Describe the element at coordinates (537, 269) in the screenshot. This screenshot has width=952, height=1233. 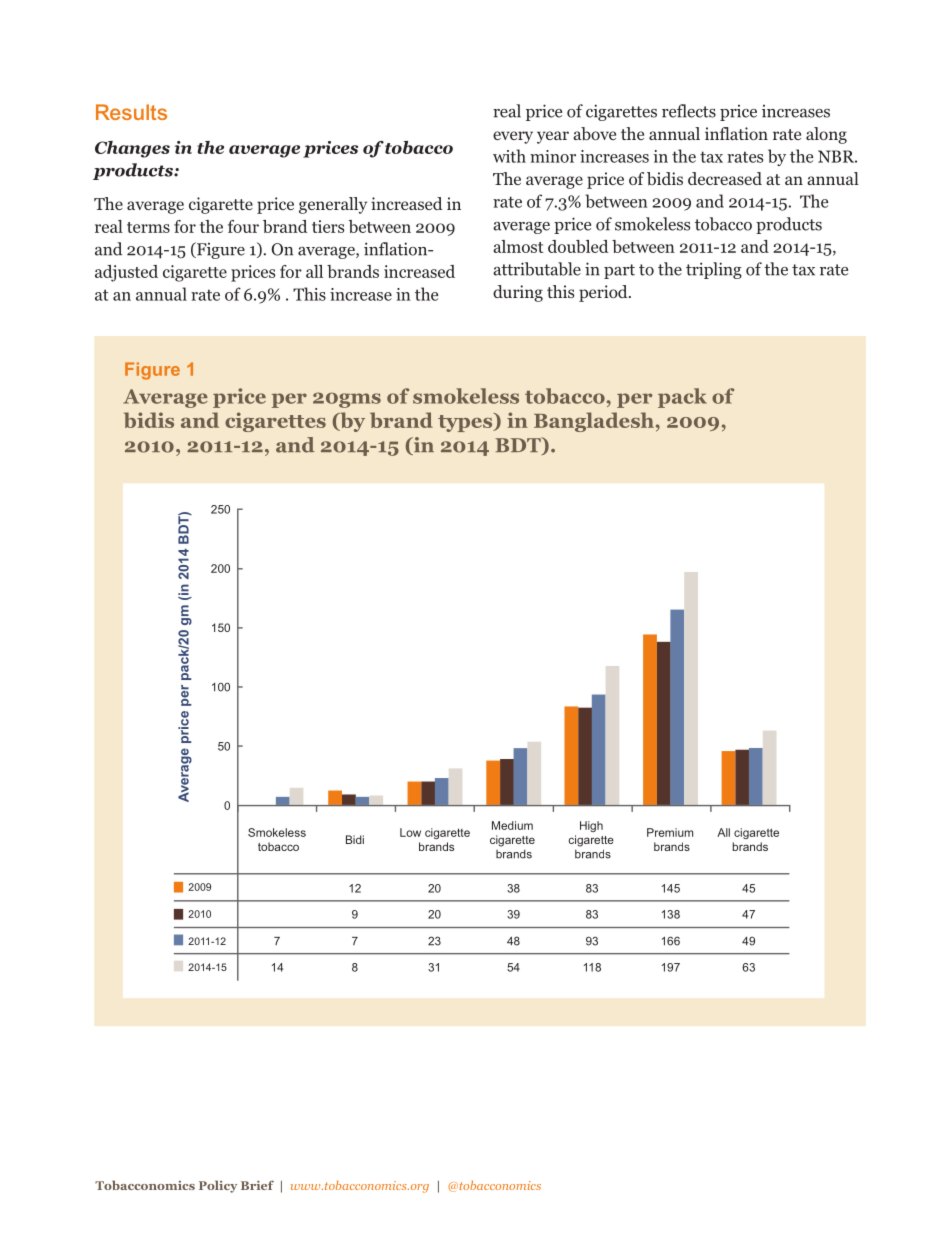
I see `attributable` at that location.
